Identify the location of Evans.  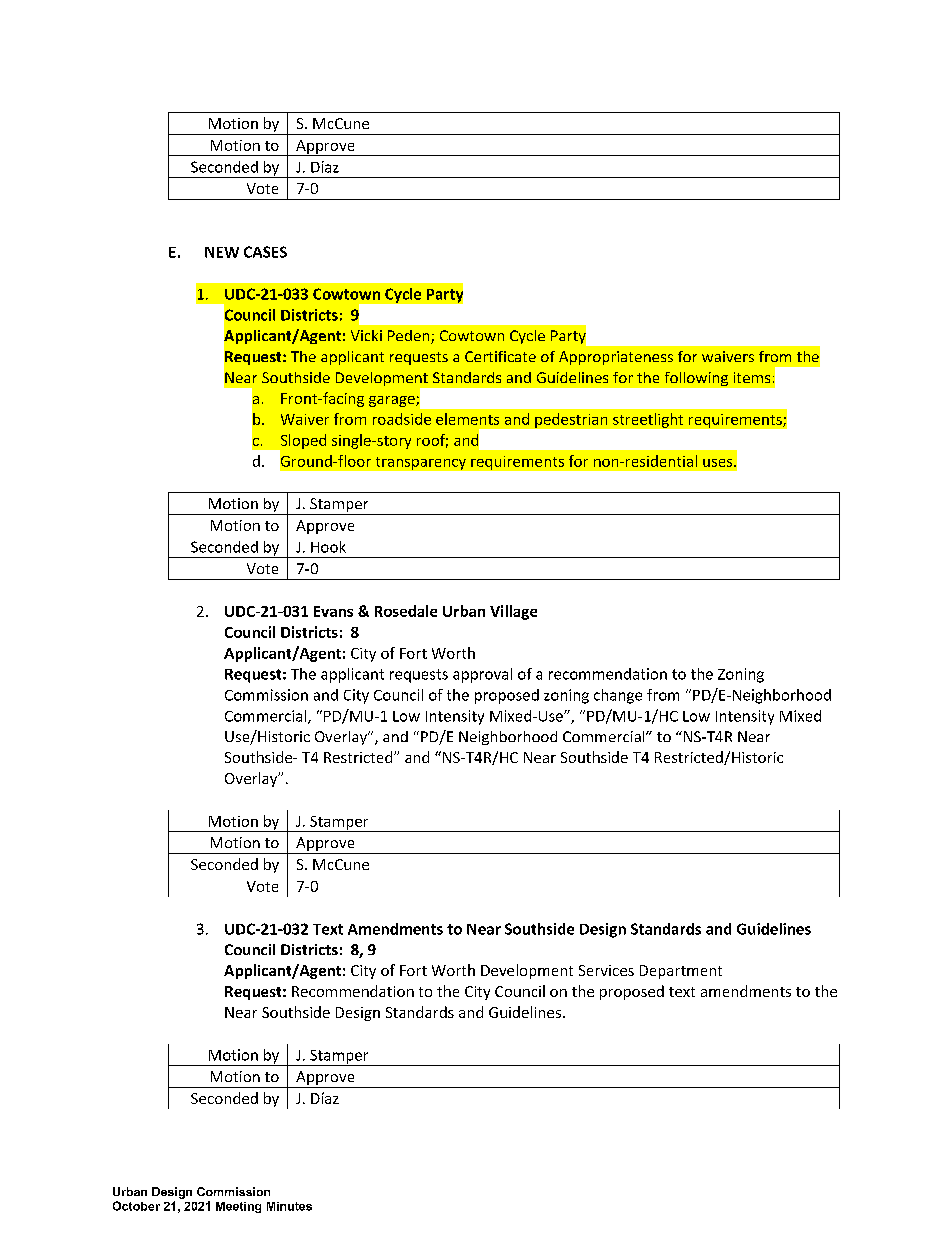
(333, 611).
